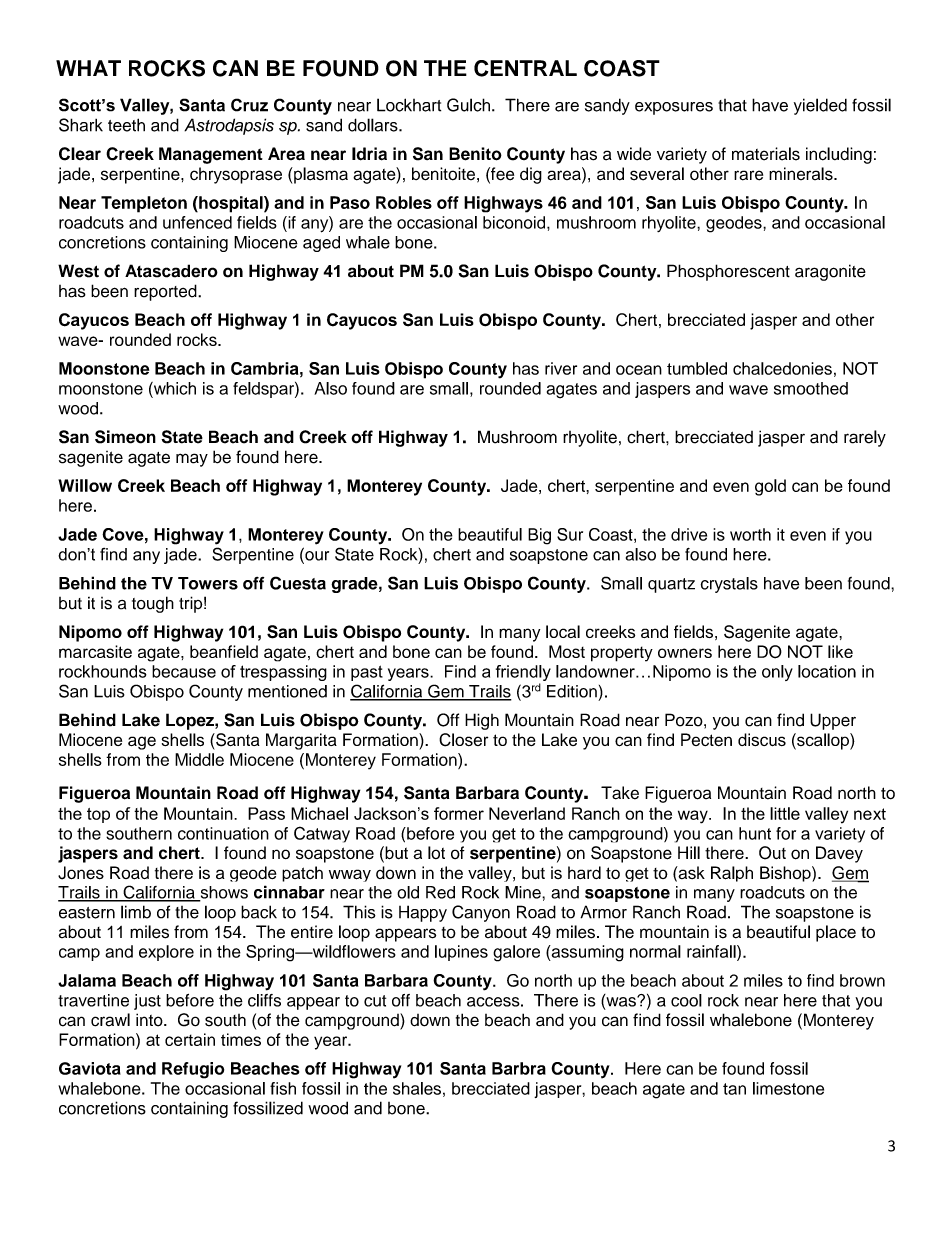 The width and height of the image is (952, 1233). What do you see at coordinates (193, 1070) in the image?
I see `Refugio` at bounding box center [193, 1070].
